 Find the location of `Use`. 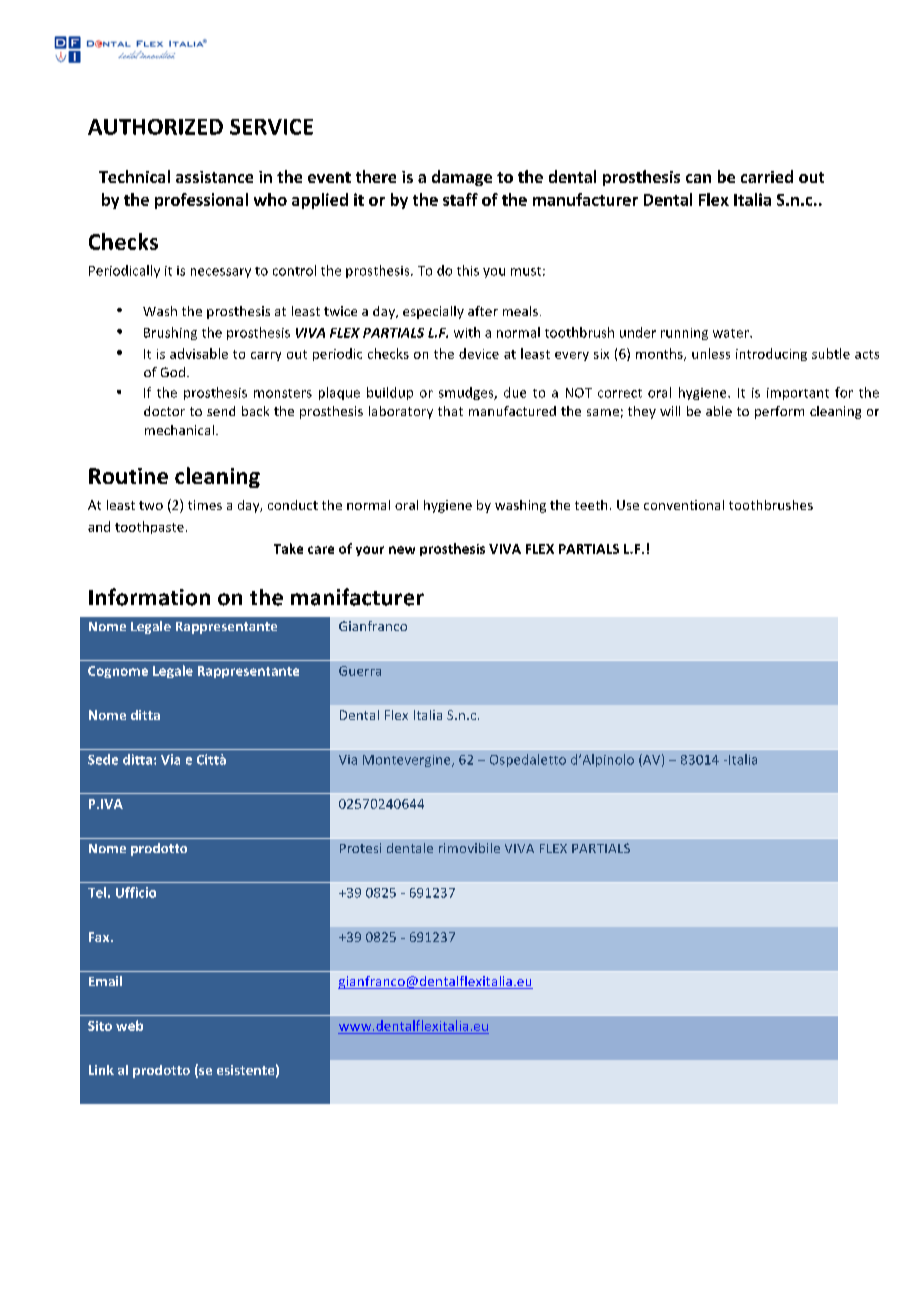

Use is located at coordinates (628, 505).
